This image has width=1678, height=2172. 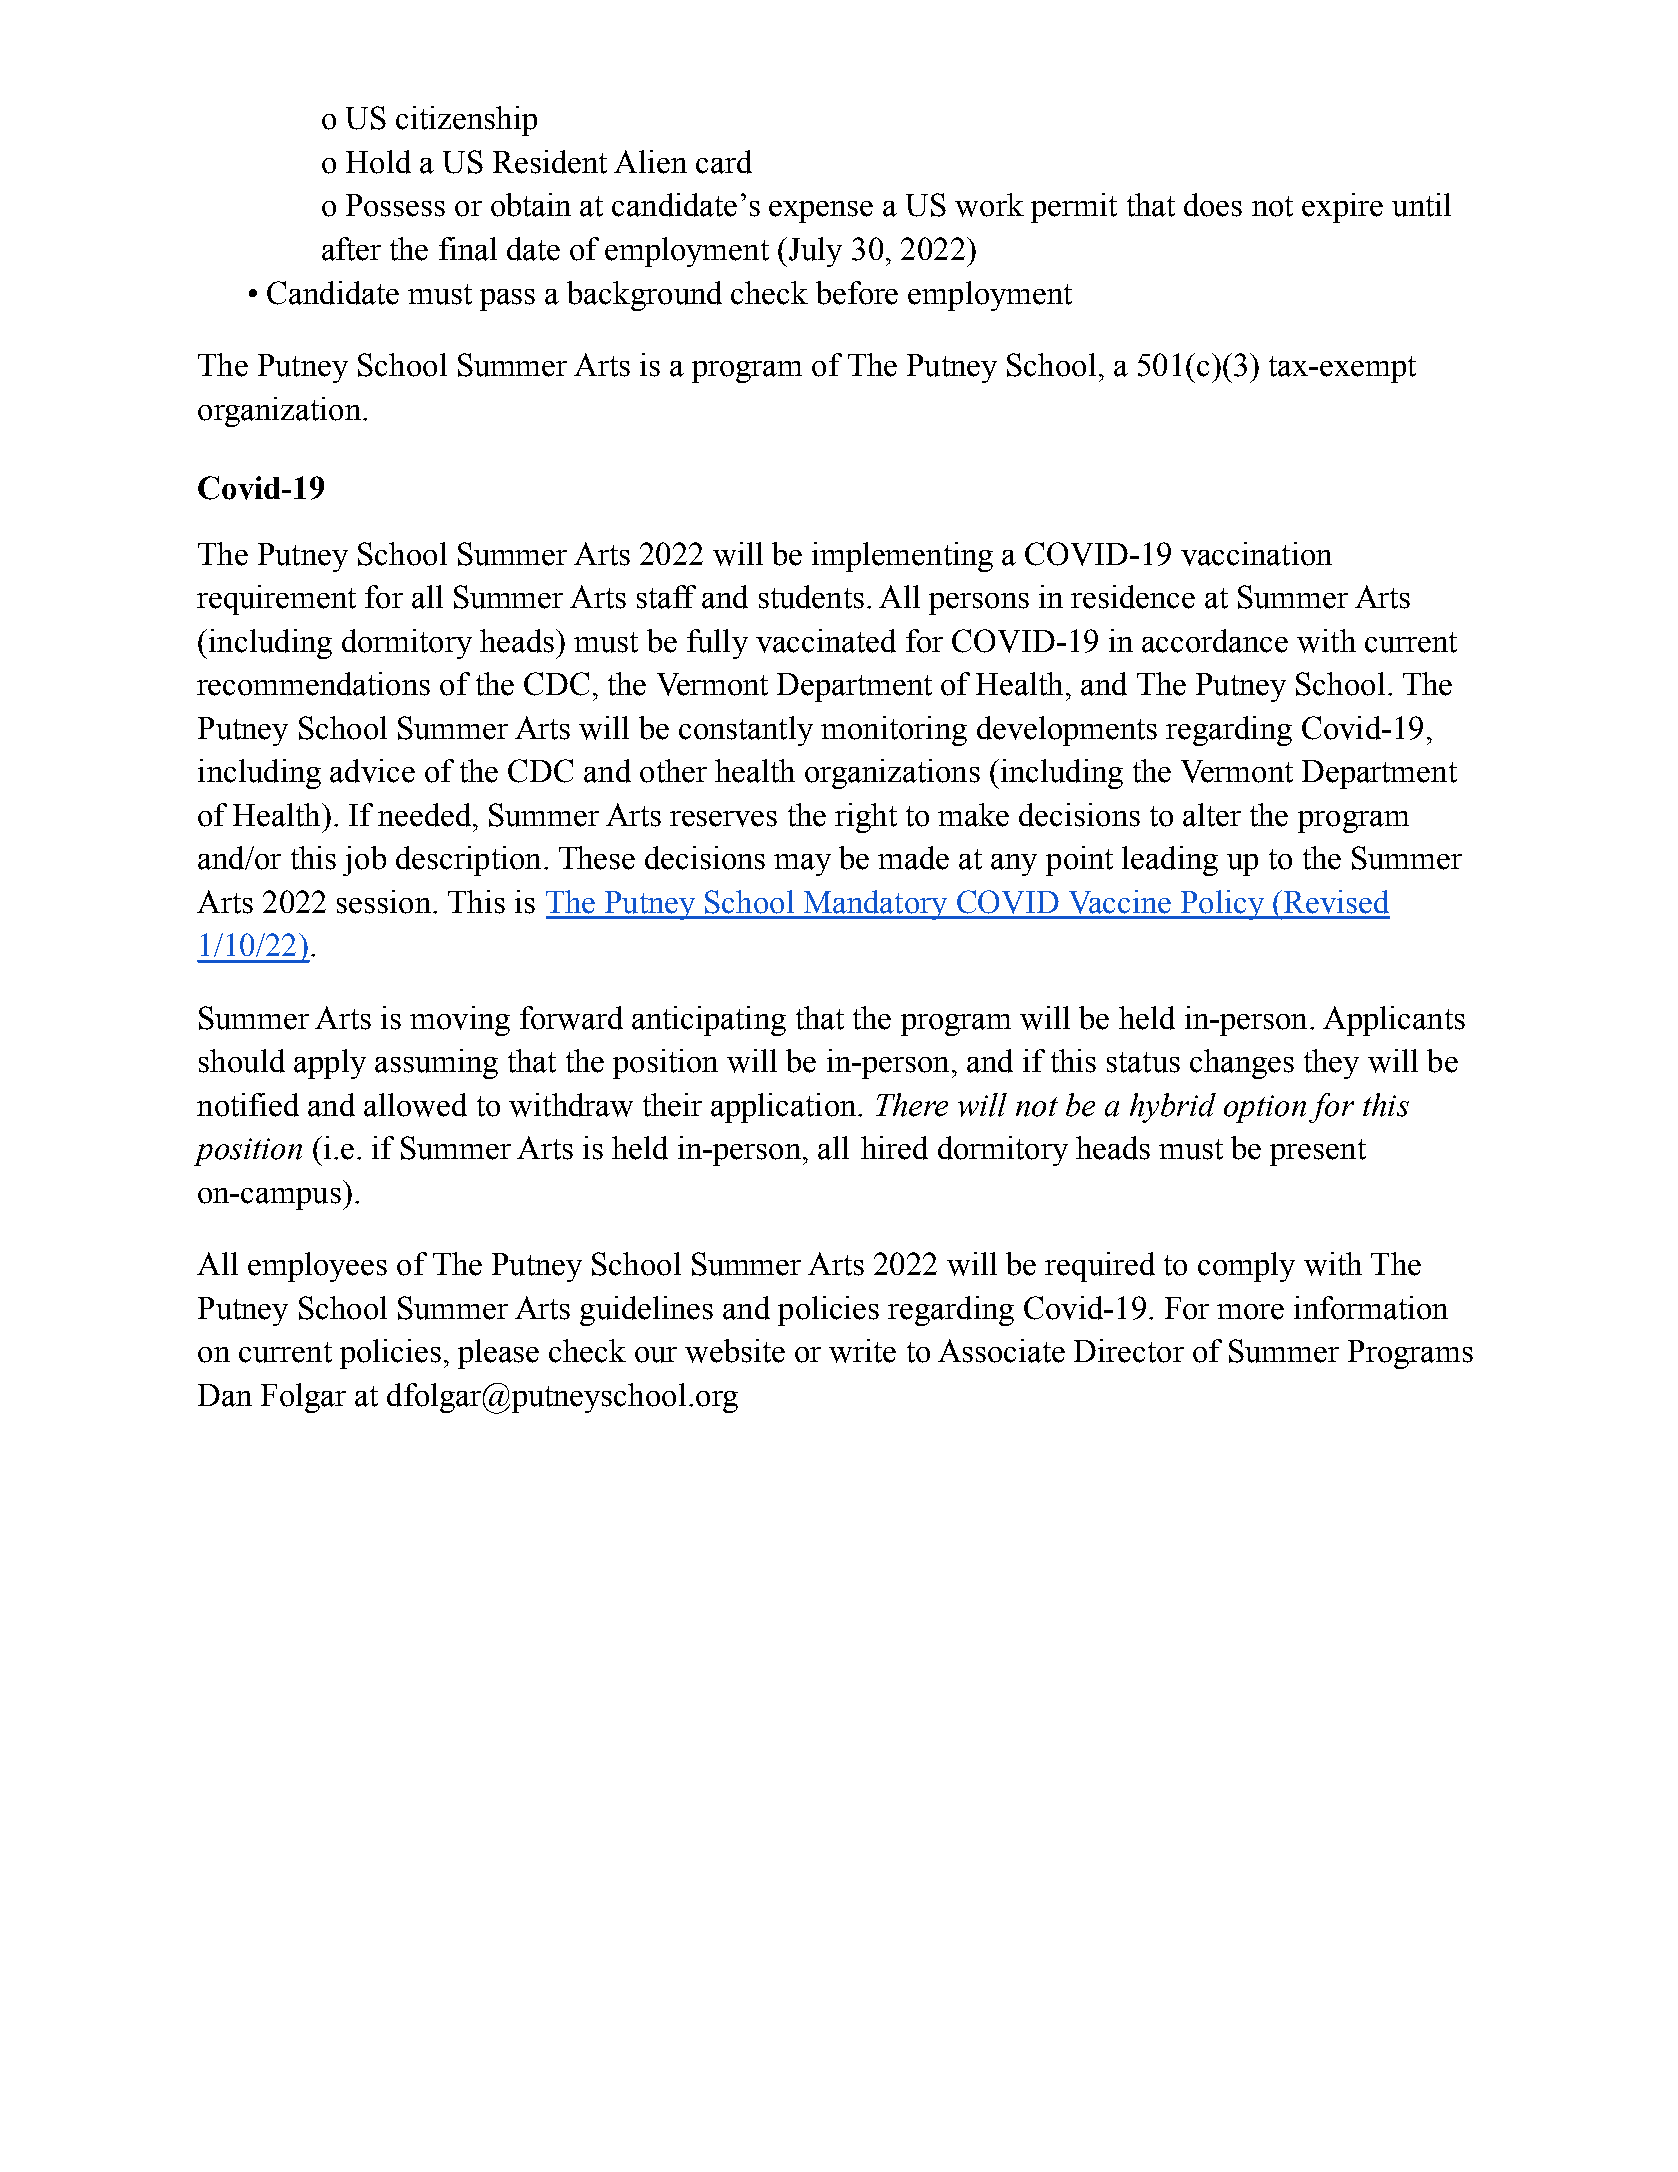 I want to click on does, so click(x=1213, y=205).
